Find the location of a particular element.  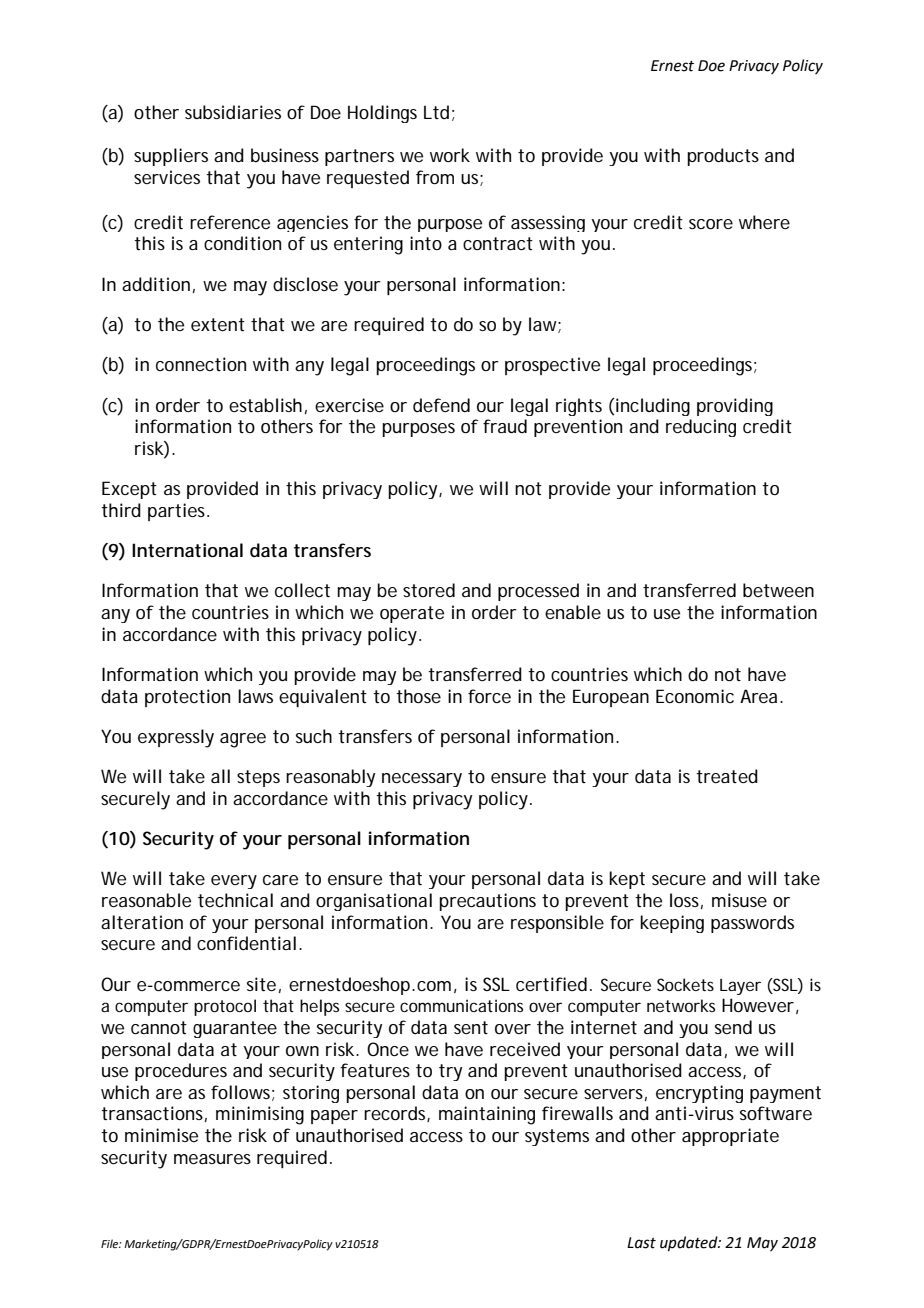

Sockets is located at coordinates (685, 984).
